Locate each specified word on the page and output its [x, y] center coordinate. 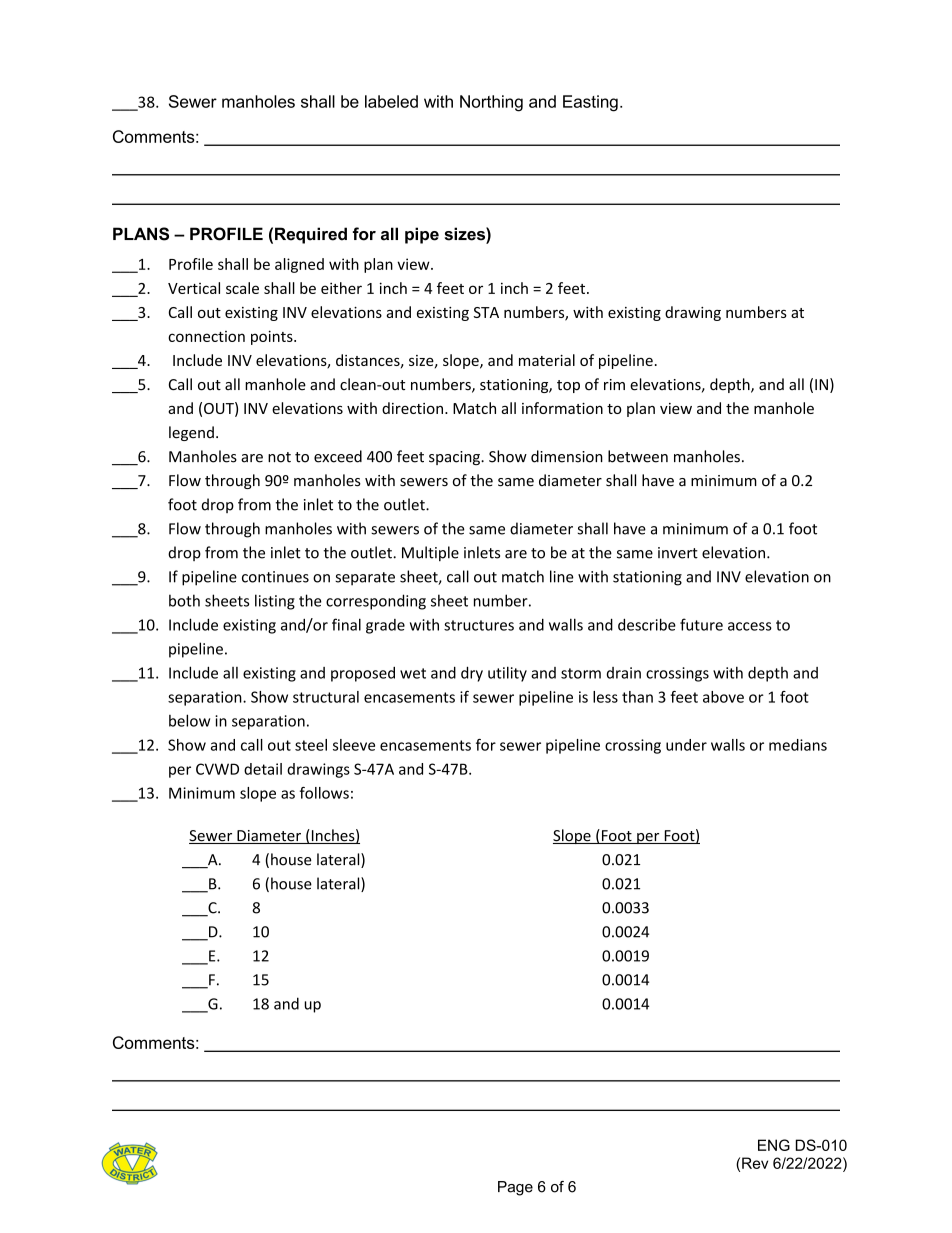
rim [614, 384]
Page [515, 1188]
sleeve [354, 745]
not [279, 457]
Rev [755, 1163]
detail [263, 769]
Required [311, 235]
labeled [391, 101]
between [638, 456]
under [686, 745]
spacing [455, 458]
